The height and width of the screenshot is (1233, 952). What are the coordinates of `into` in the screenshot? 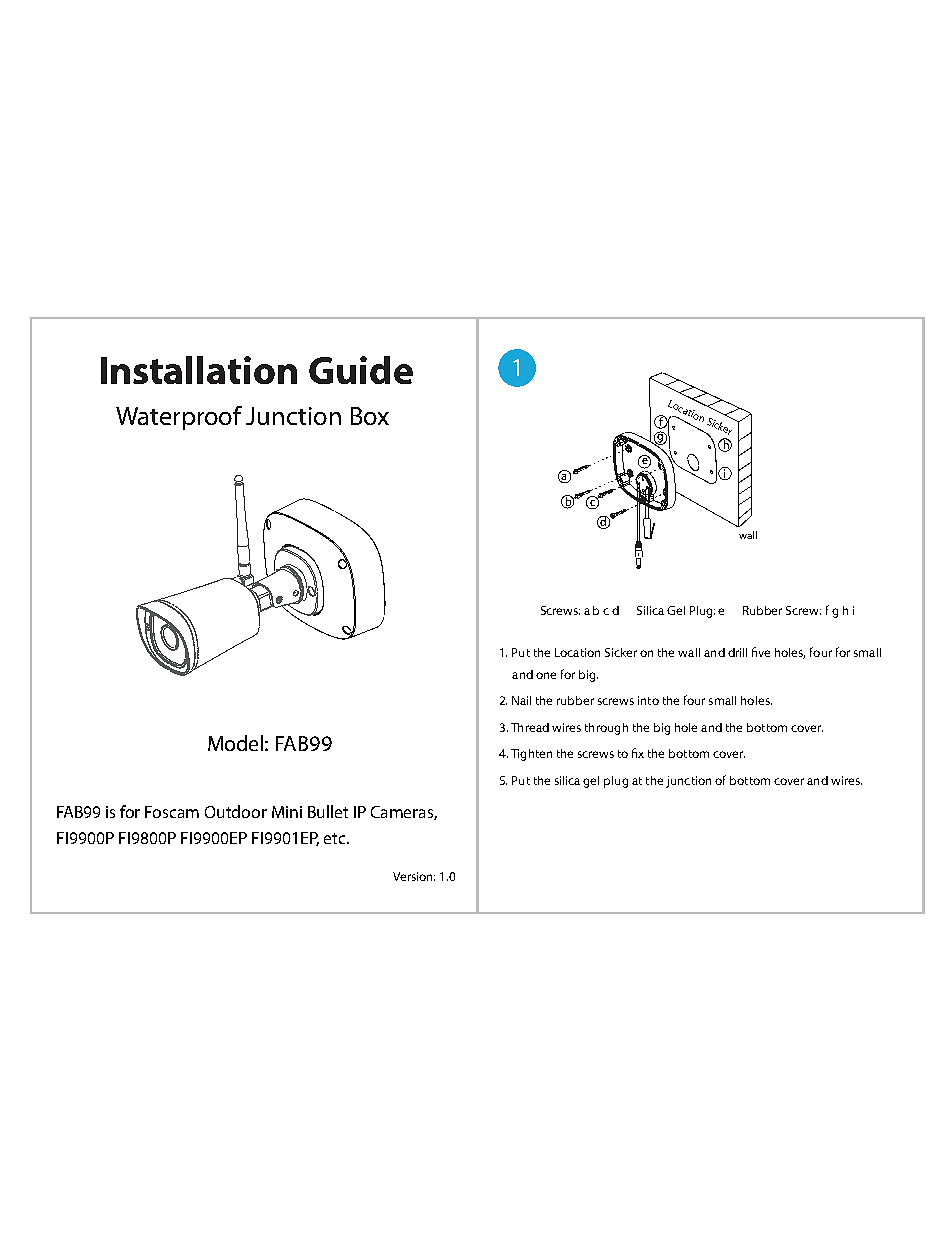 It's located at (648, 700).
